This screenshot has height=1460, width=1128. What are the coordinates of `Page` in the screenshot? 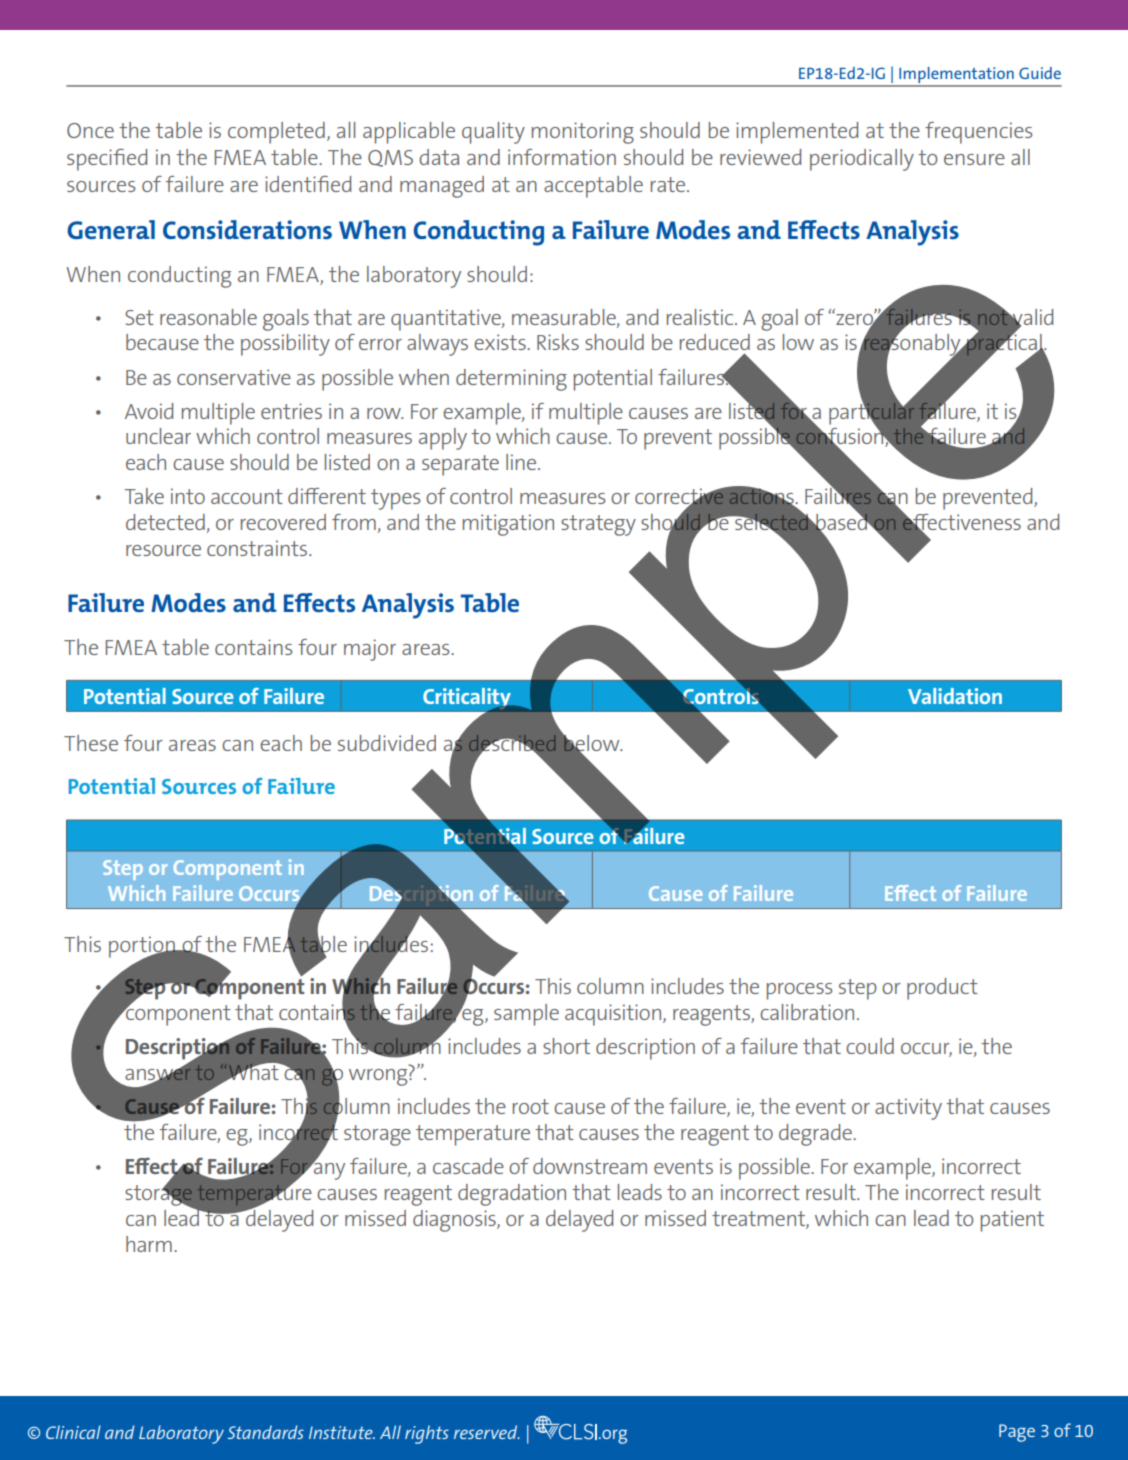 It's located at (1017, 1433).
